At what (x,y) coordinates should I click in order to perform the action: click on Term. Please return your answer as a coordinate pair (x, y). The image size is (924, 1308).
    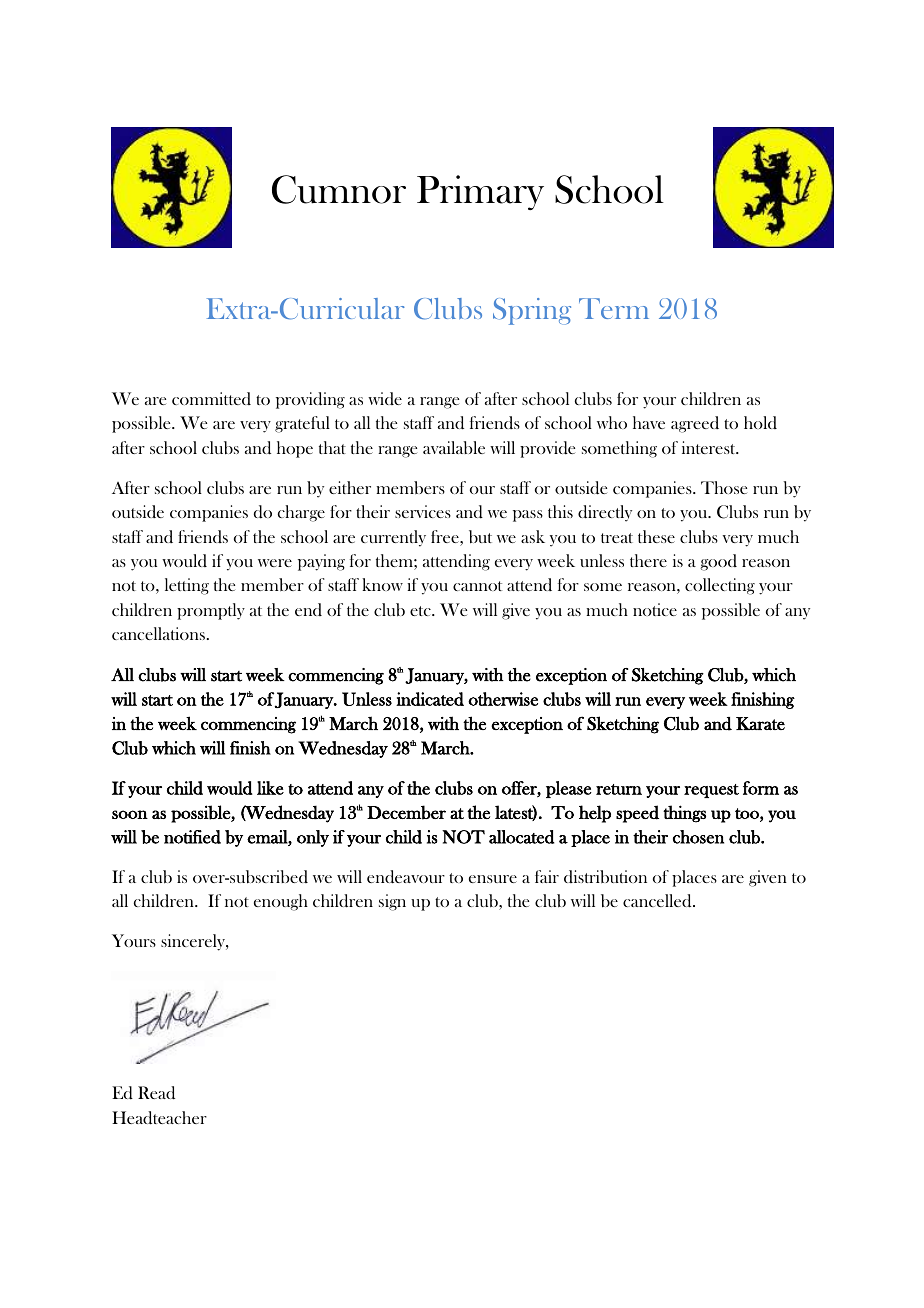
    Looking at the image, I should click on (614, 308).
